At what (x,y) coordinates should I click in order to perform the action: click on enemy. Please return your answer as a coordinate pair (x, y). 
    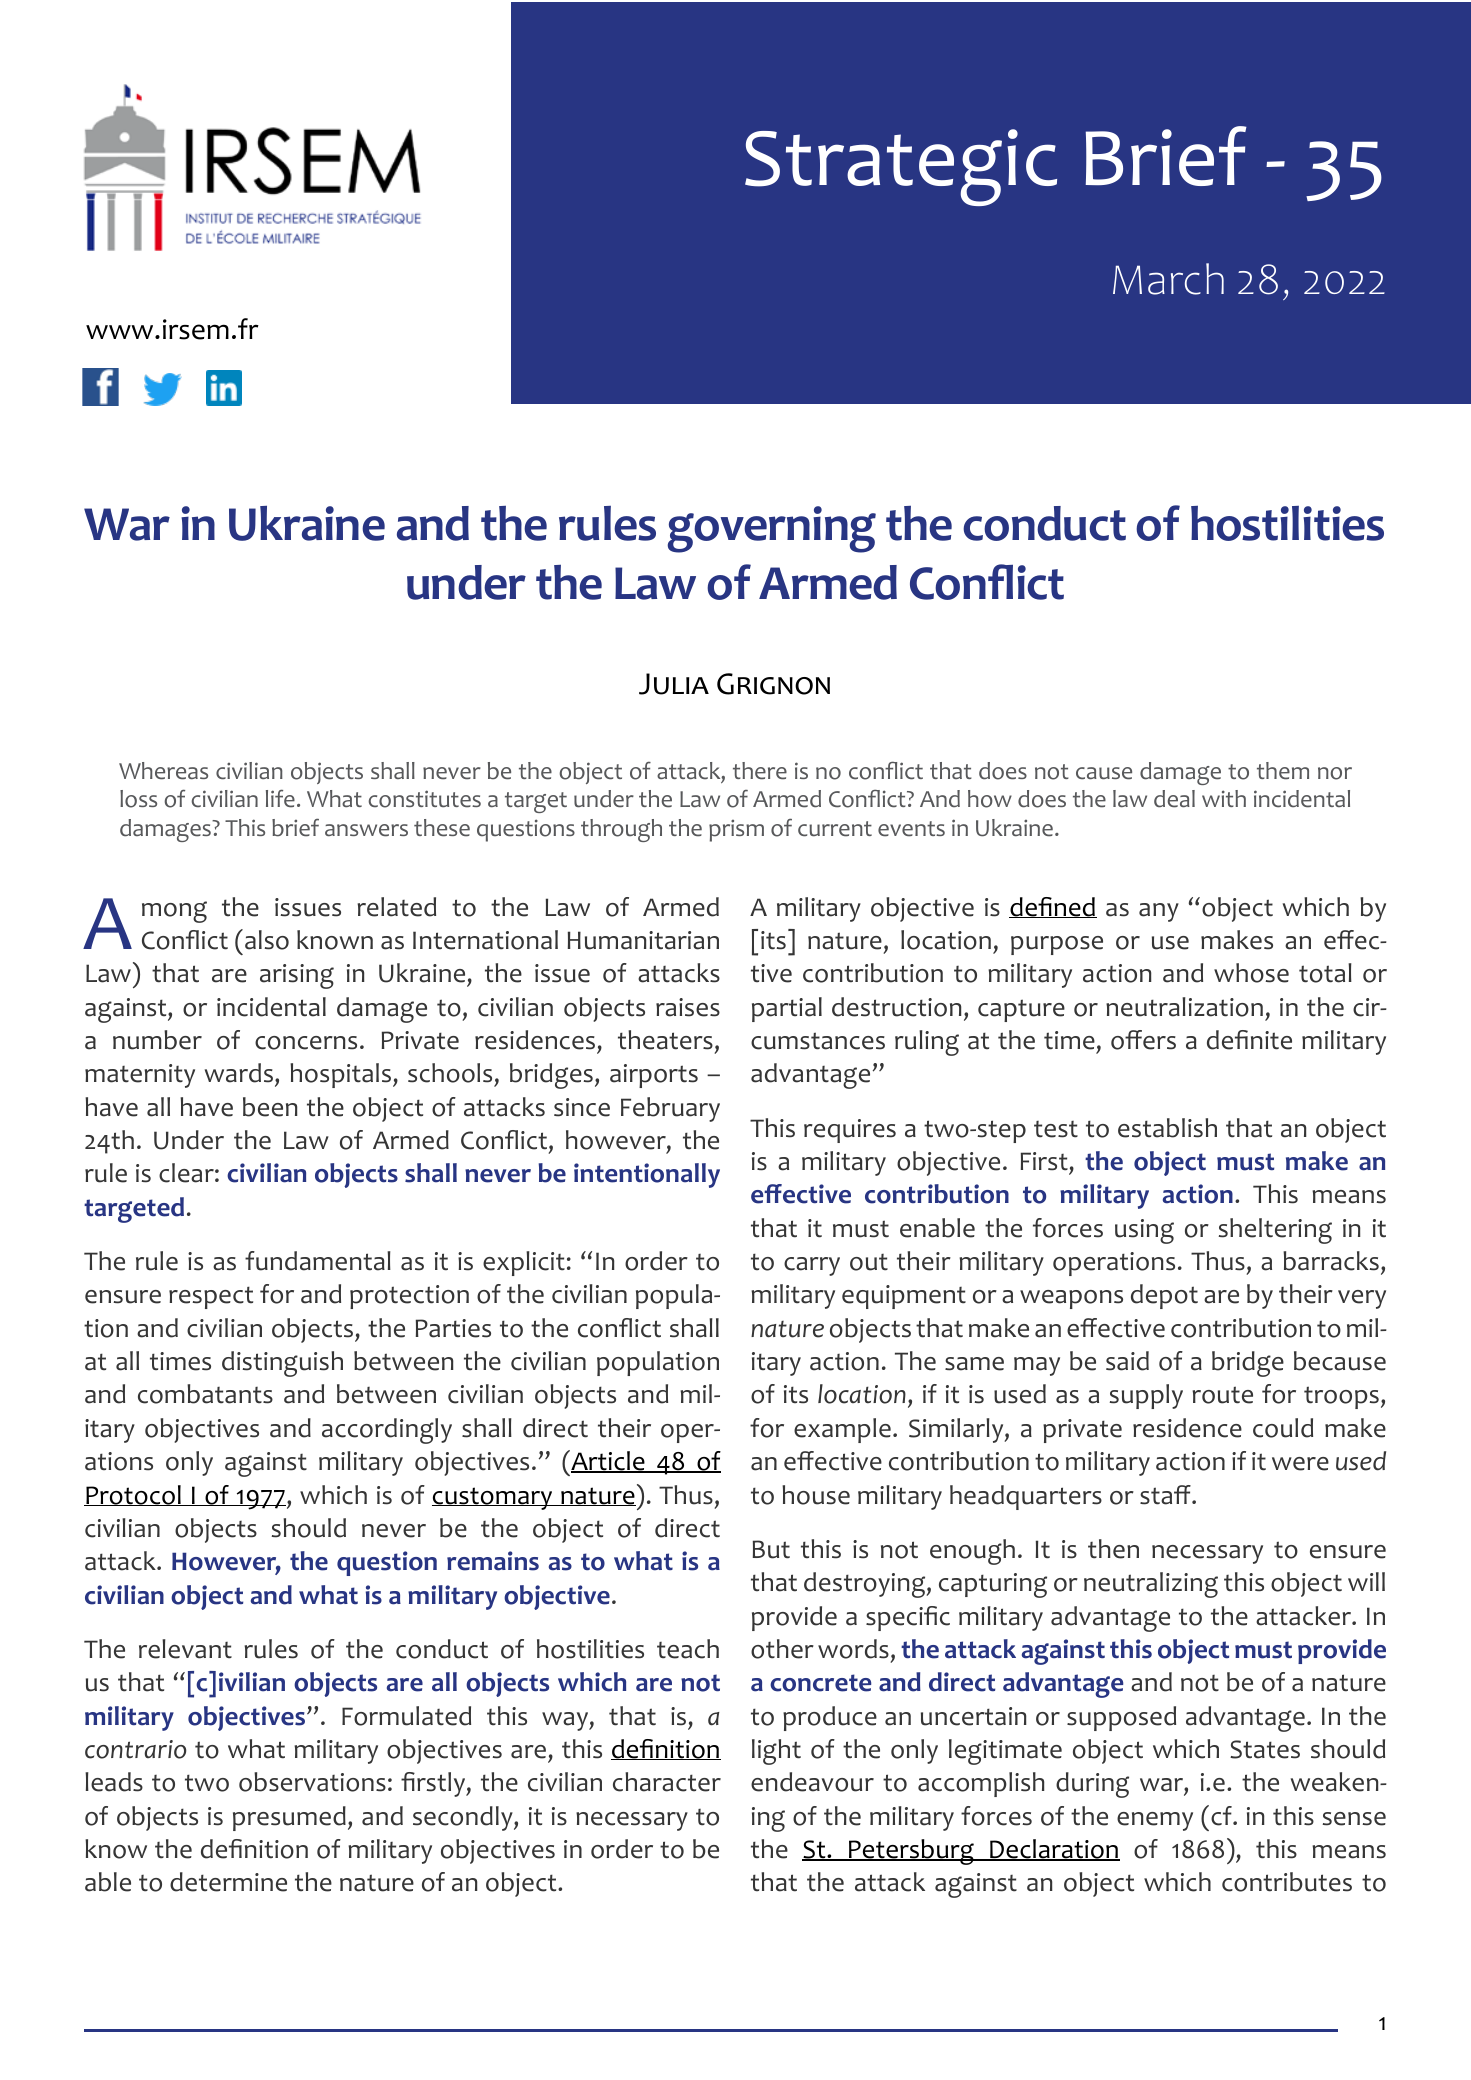
    Looking at the image, I should click on (1155, 1821).
